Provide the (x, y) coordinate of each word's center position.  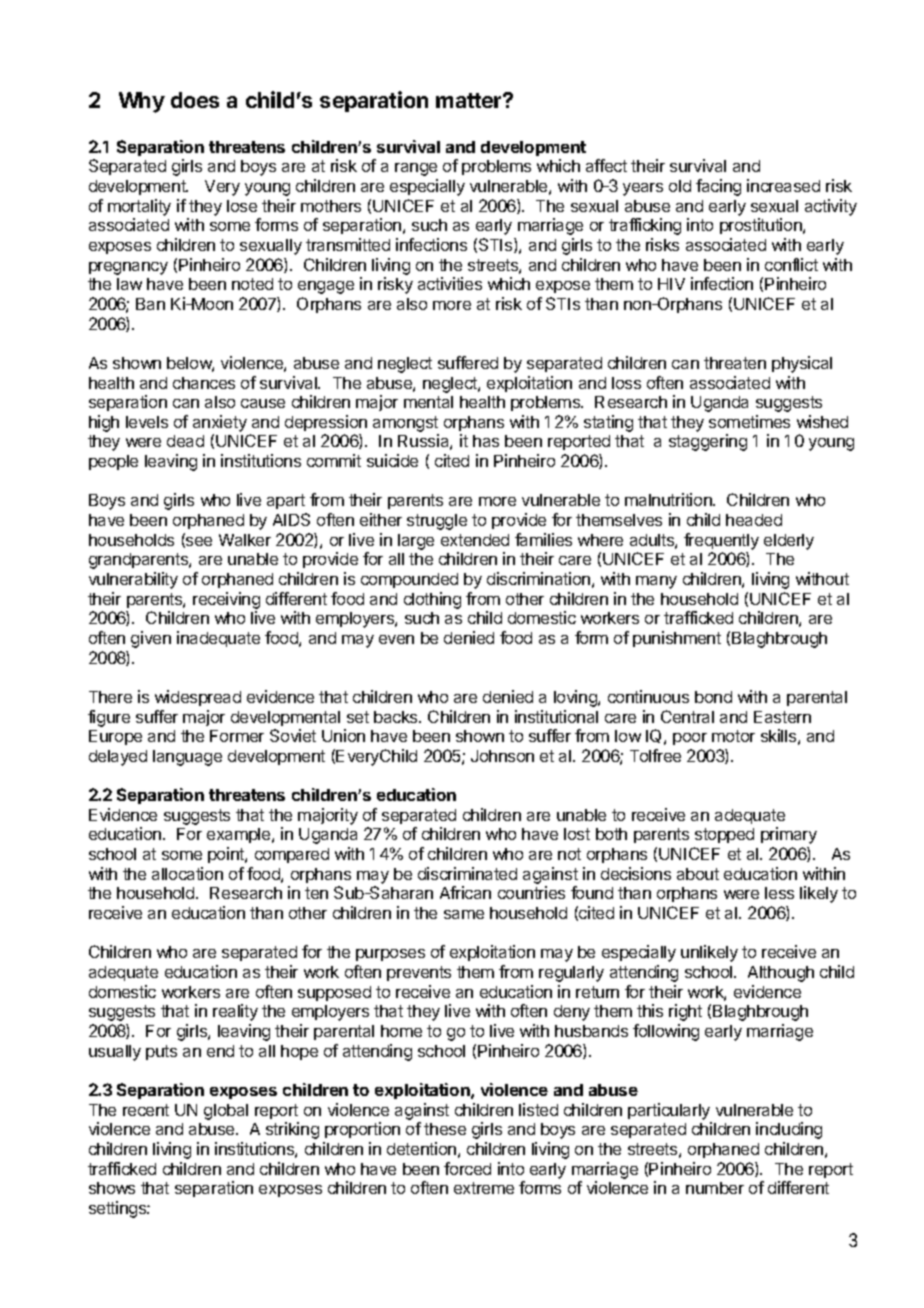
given (151, 639)
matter (470, 100)
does (195, 100)
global (226, 1112)
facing (718, 187)
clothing (432, 600)
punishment (677, 639)
